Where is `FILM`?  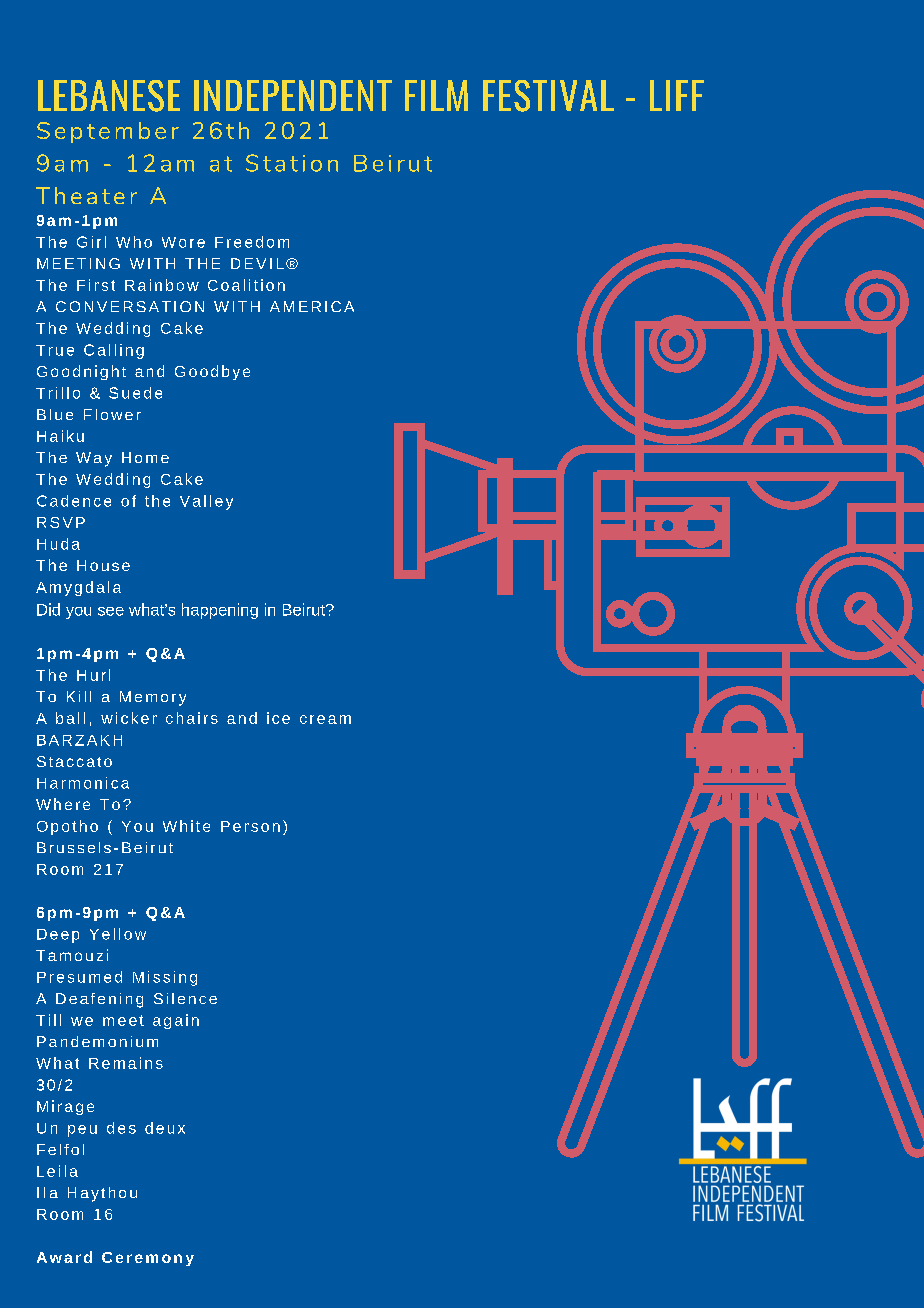
FILM is located at coordinates (436, 95).
